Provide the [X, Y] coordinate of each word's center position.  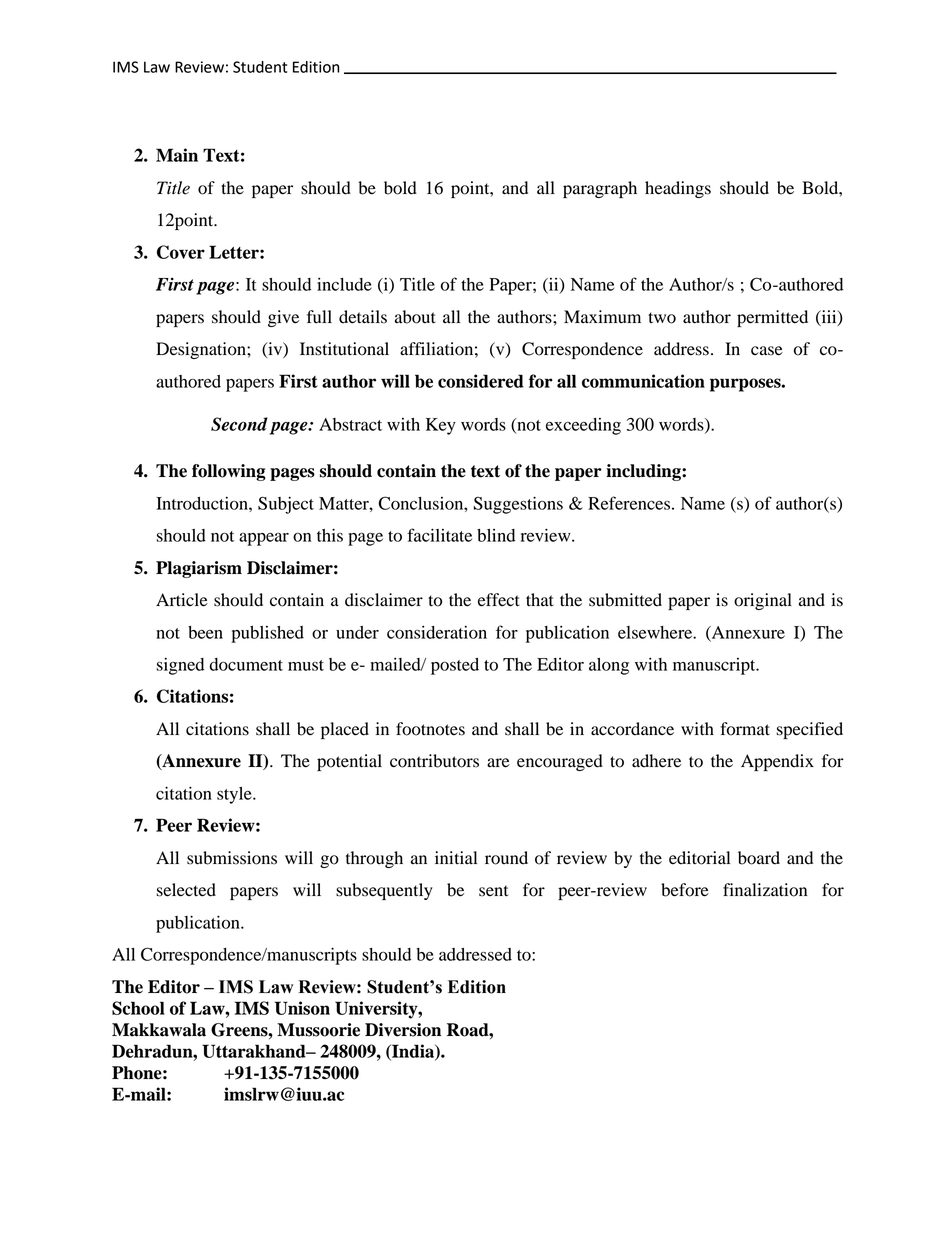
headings [678, 189]
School [138, 1008]
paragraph [600, 189]
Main [177, 155]
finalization [765, 890]
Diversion [403, 1030]
